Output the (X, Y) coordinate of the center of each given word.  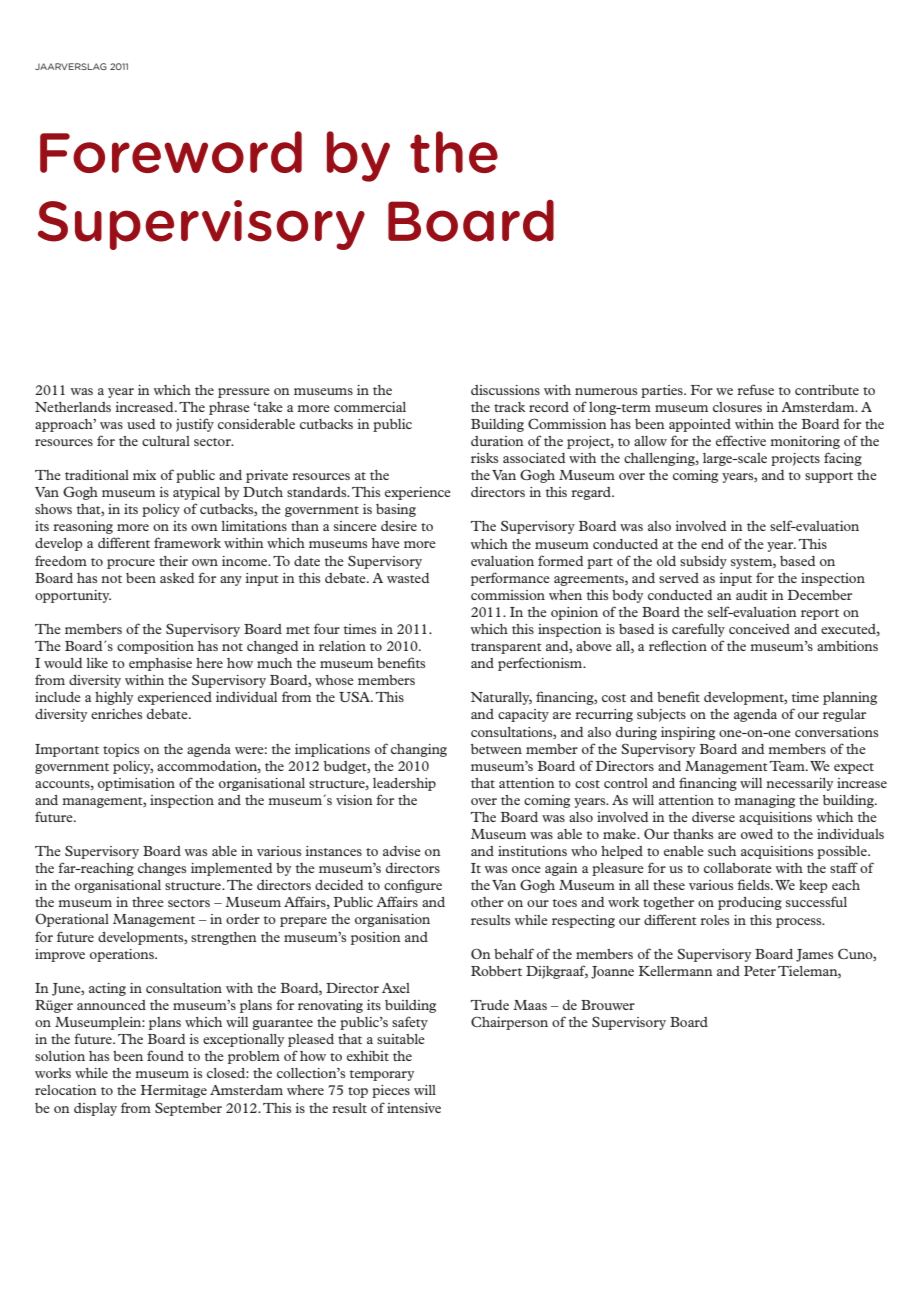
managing (764, 801)
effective (741, 440)
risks (484, 458)
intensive (414, 1108)
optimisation (136, 784)
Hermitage (174, 1091)
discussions (505, 390)
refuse (755, 389)
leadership (404, 784)
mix (144, 475)
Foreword (171, 152)
